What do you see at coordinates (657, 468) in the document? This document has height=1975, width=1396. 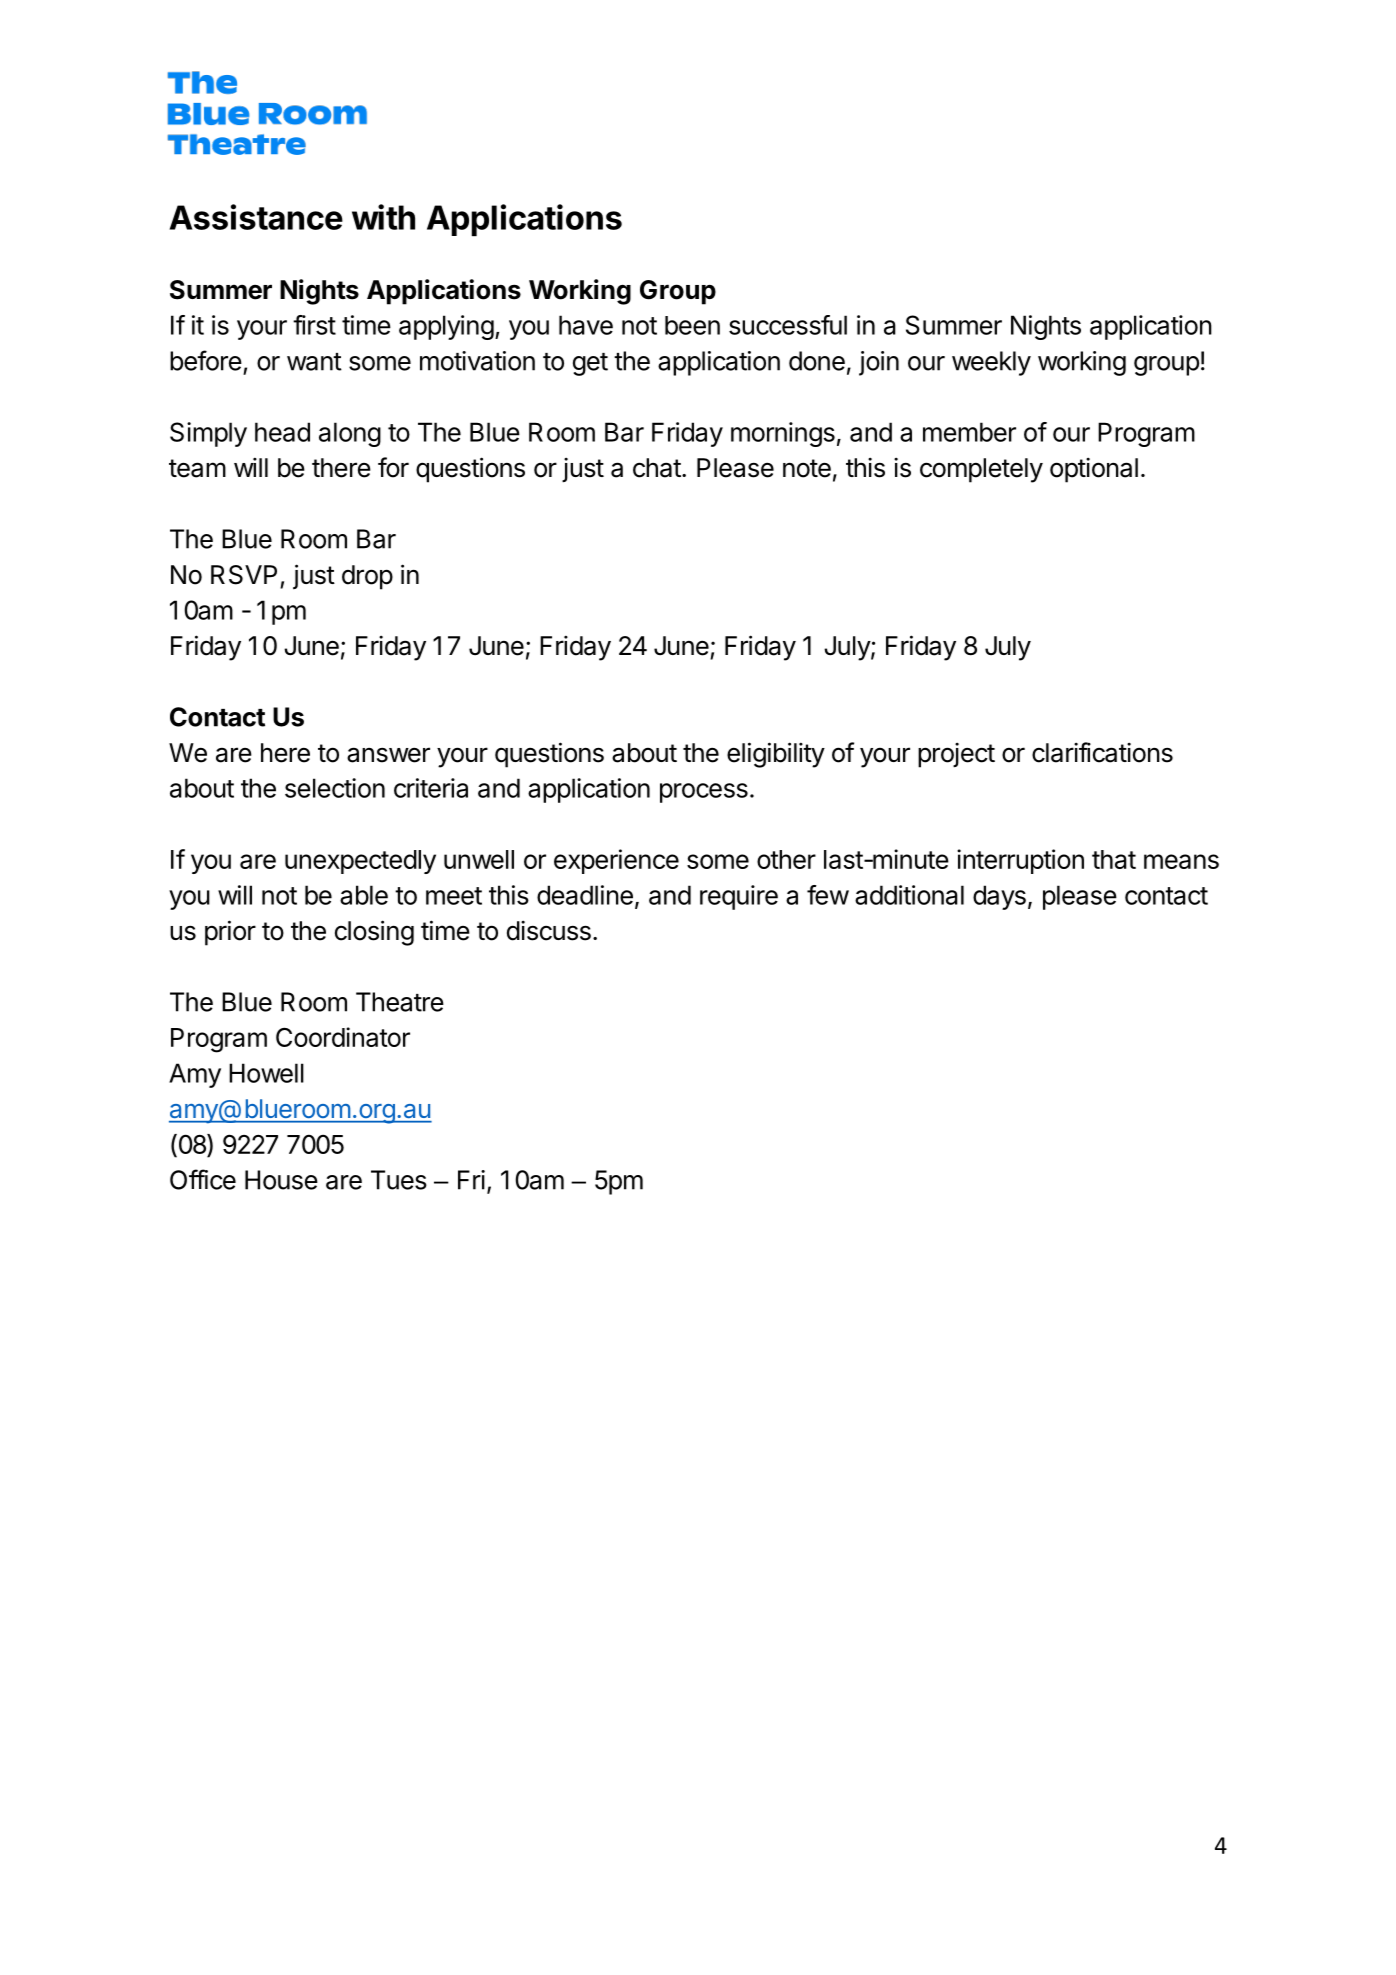 I see `chat` at bounding box center [657, 468].
